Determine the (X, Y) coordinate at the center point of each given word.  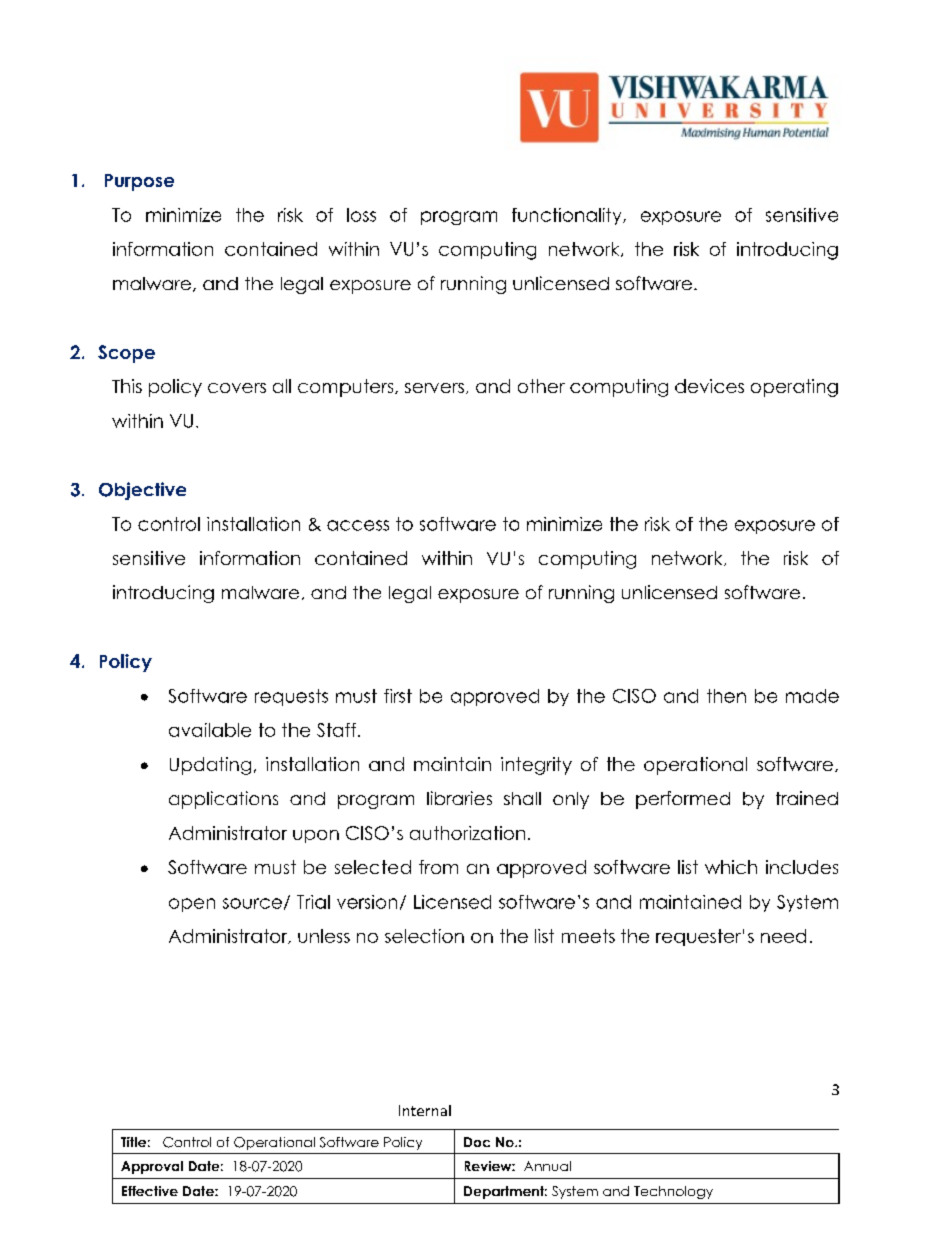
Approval (152, 1167)
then (726, 696)
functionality (568, 216)
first (398, 696)
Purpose (139, 182)
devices (709, 386)
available (210, 730)
